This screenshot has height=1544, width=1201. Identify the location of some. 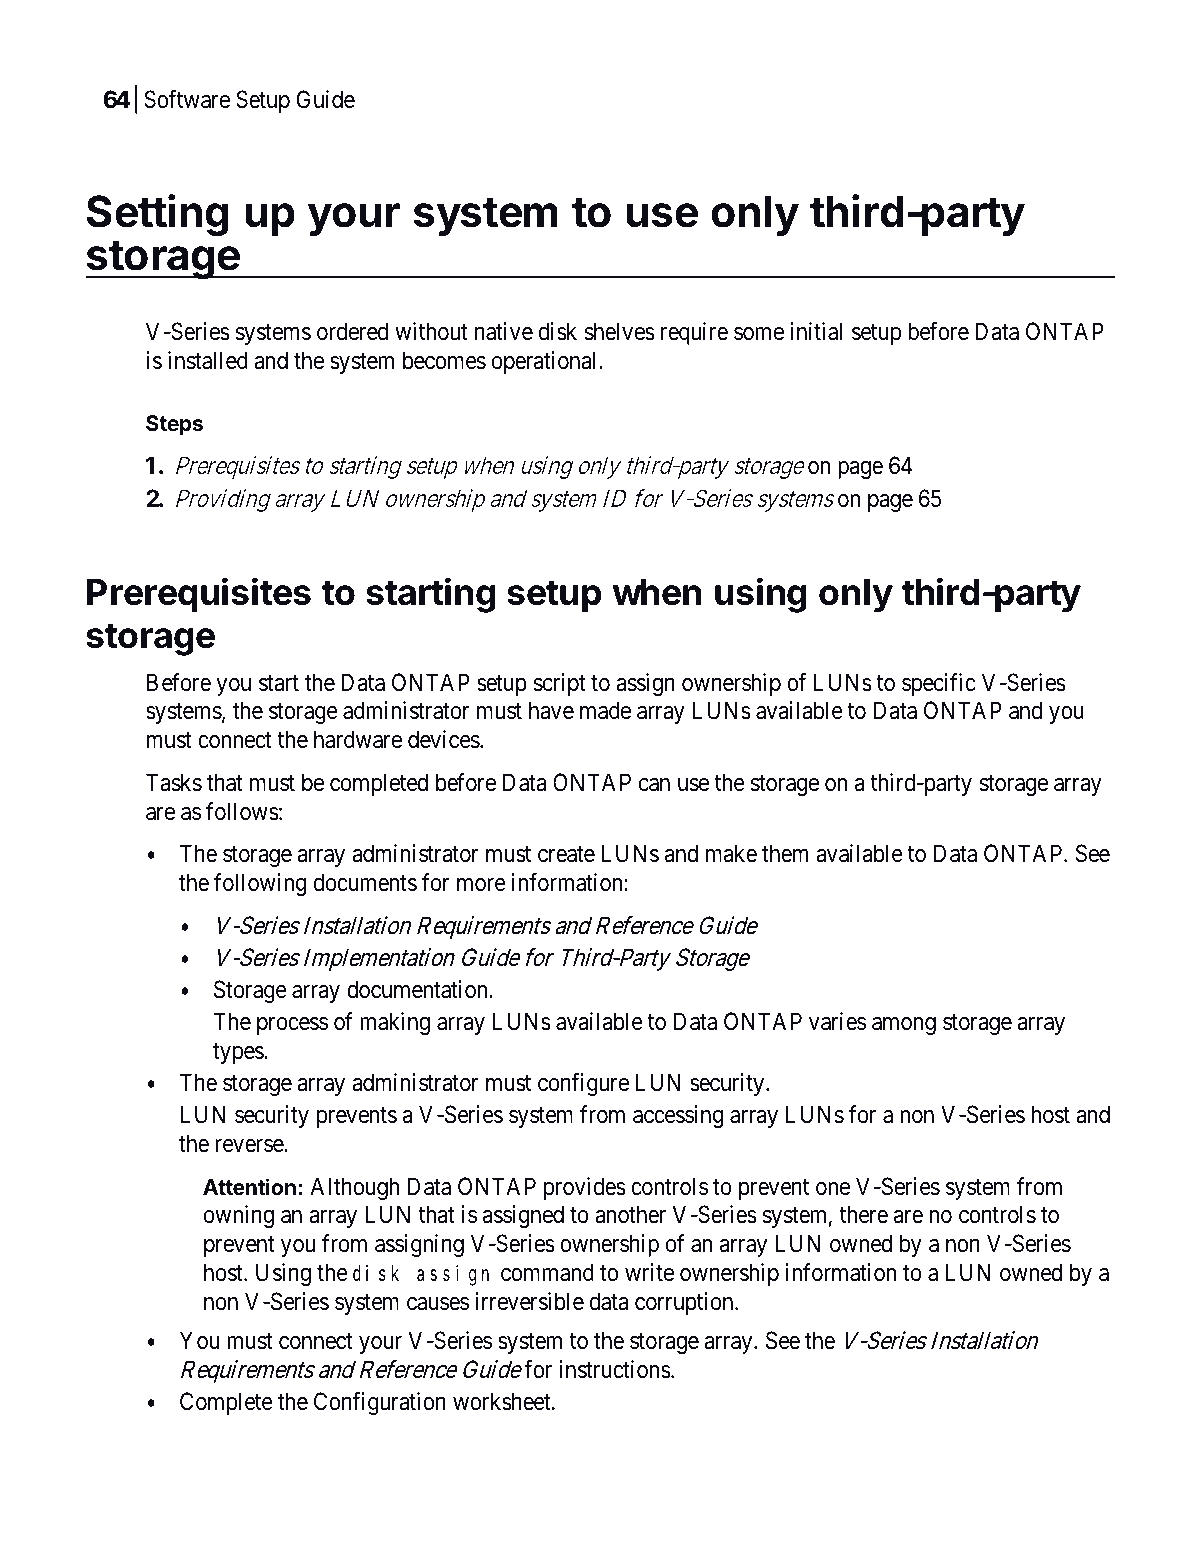
(759, 334).
